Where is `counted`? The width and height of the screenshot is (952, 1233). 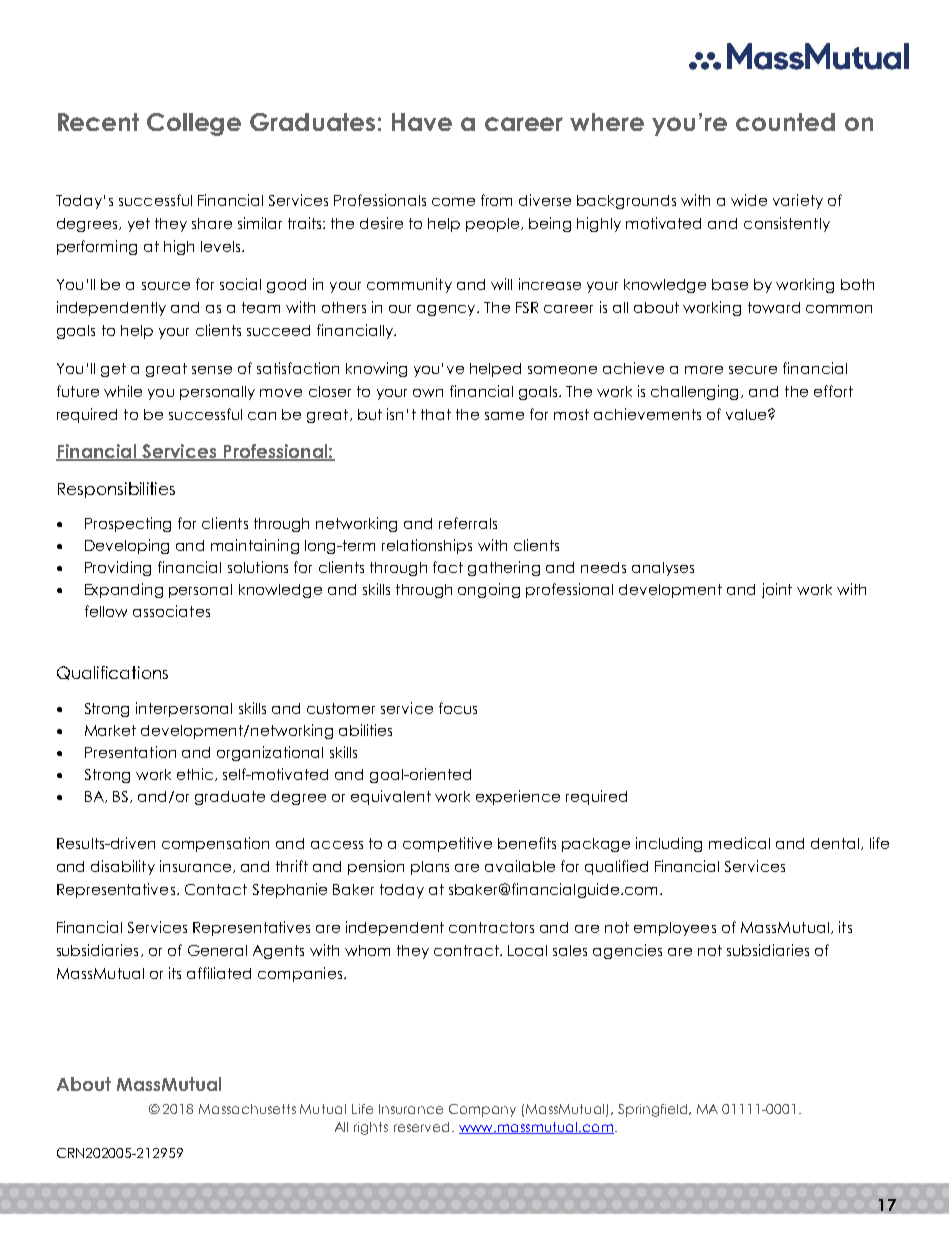 counted is located at coordinates (785, 122).
